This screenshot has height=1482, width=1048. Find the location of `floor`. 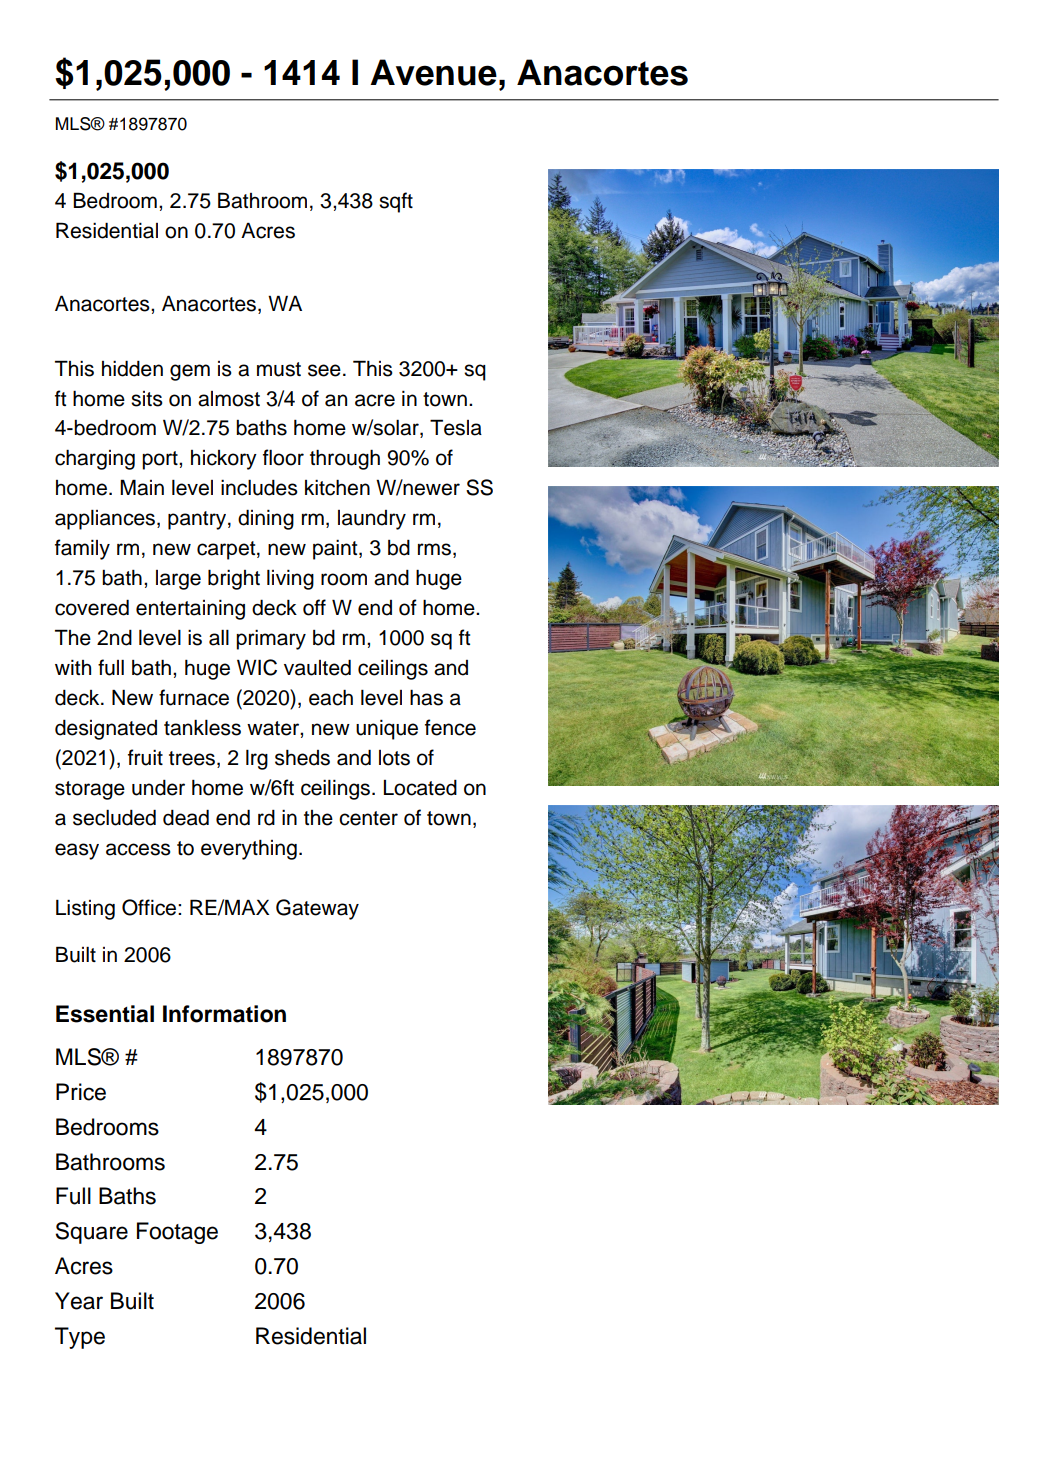

floor is located at coordinates (283, 457).
